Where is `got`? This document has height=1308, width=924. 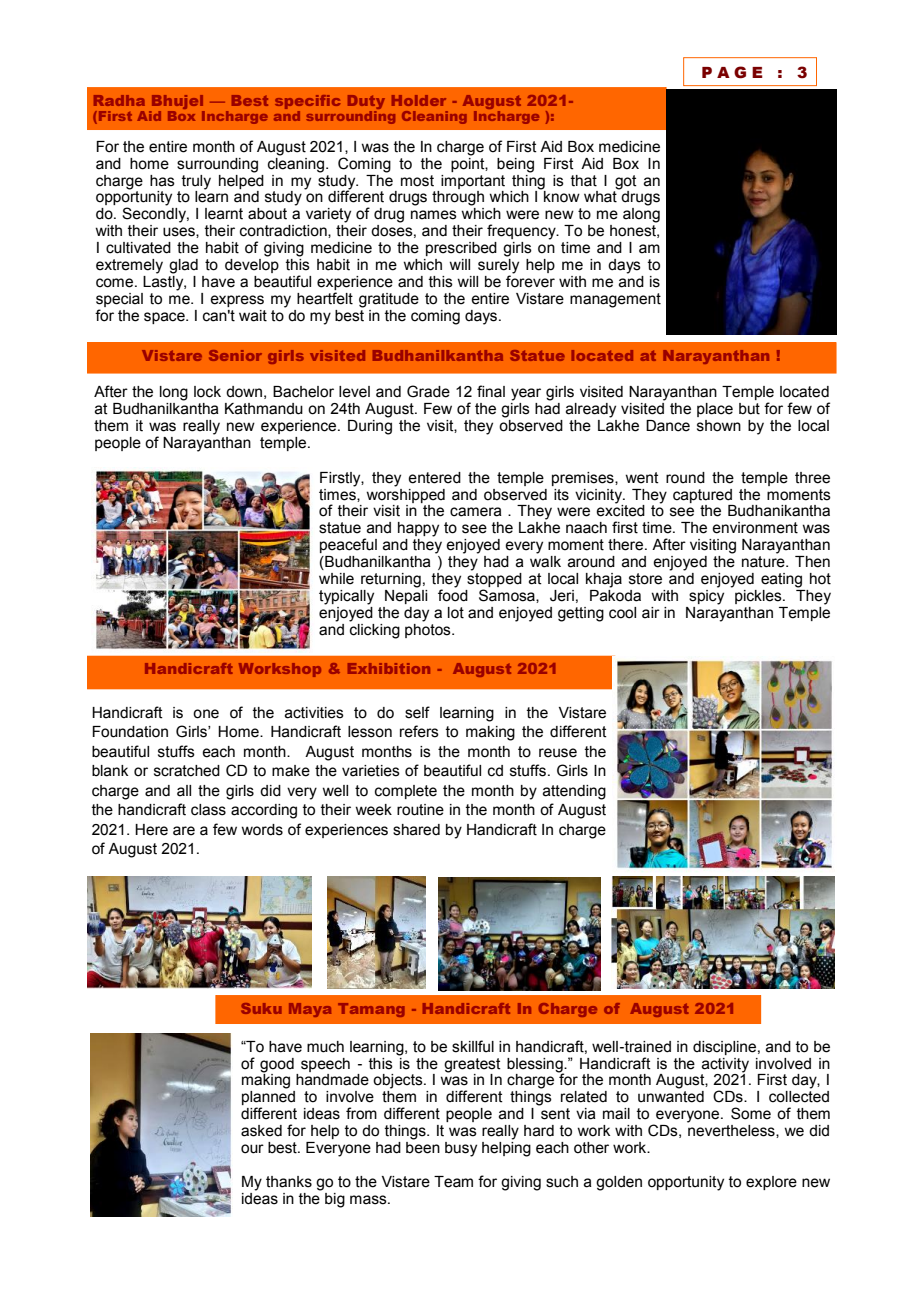 got is located at coordinates (626, 182).
